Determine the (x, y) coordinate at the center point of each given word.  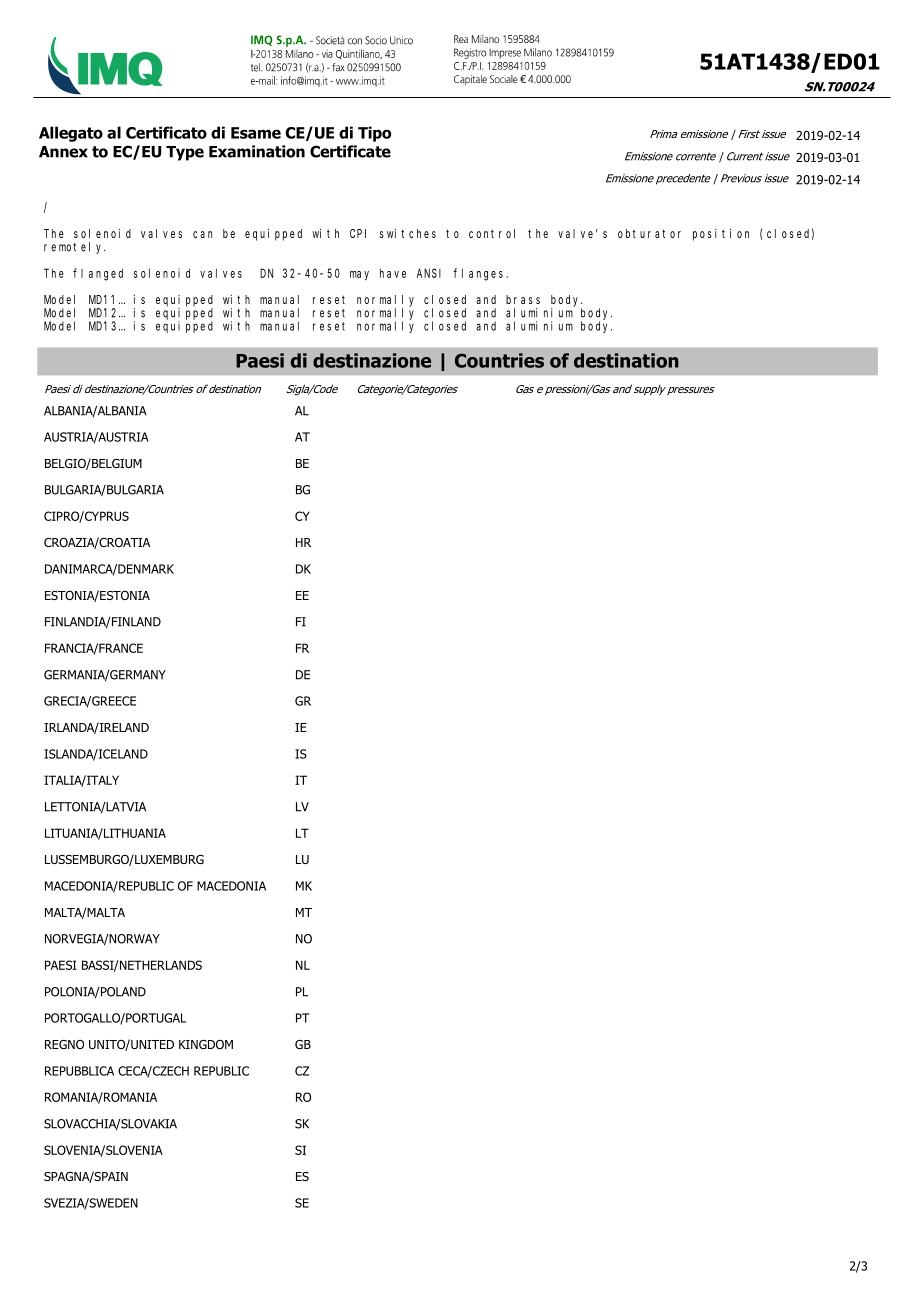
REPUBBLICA (79, 1071)
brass (523, 299)
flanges (478, 274)
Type (185, 153)
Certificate (350, 151)
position (721, 235)
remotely (75, 248)
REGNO (64, 1044)
